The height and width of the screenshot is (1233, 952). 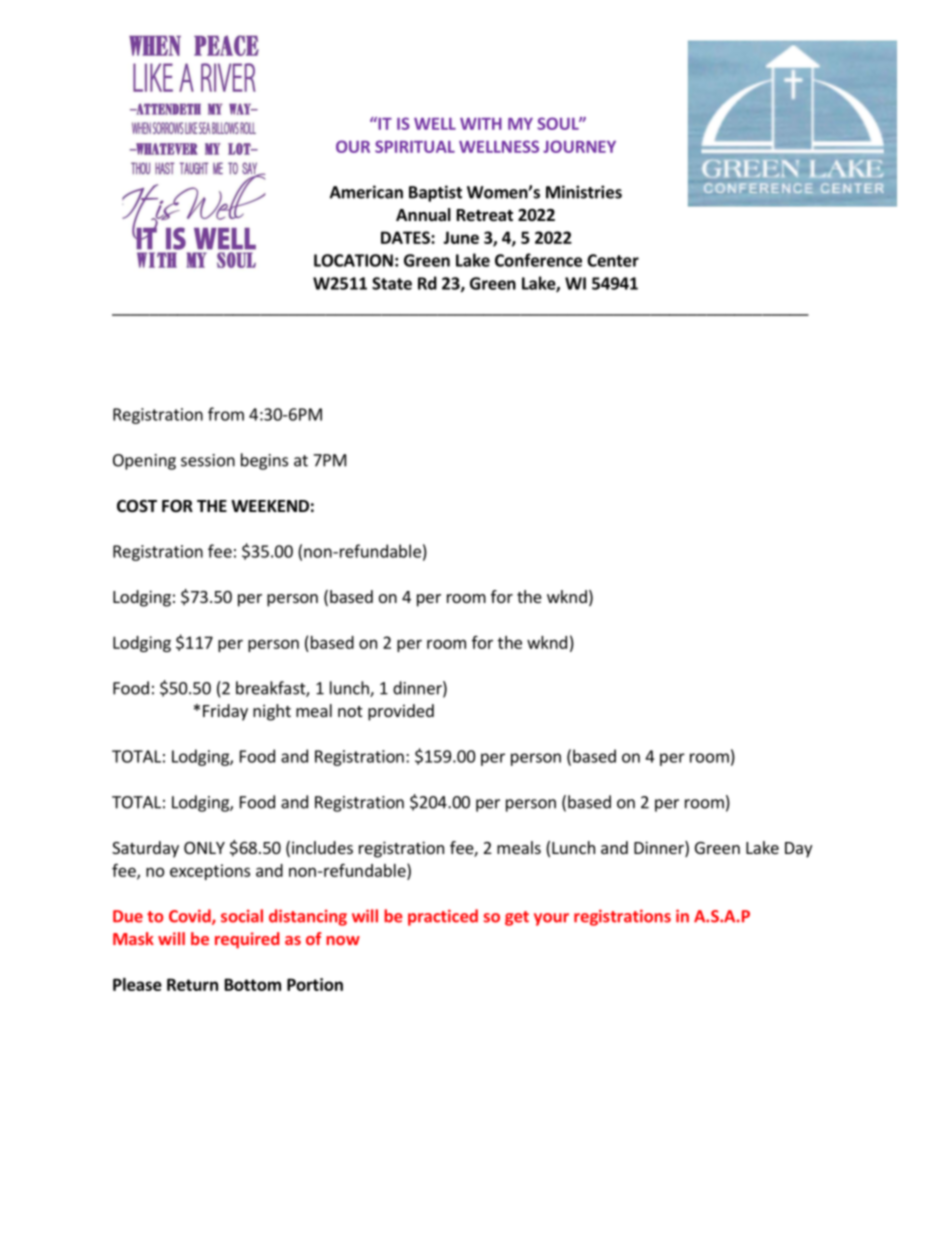 I want to click on American, so click(x=366, y=192).
